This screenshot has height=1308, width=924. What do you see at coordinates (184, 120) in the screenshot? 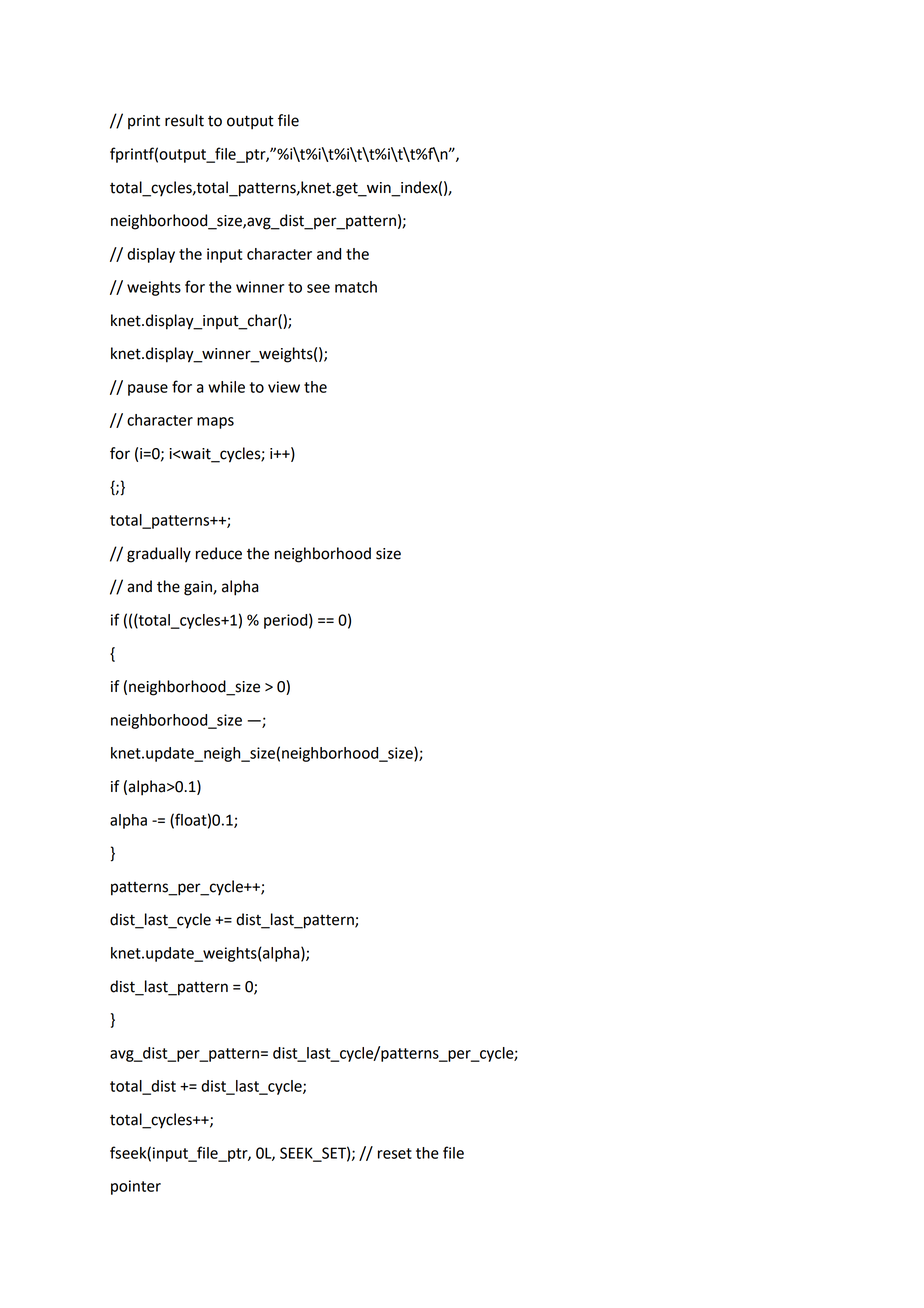
I see `result` at bounding box center [184, 120].
